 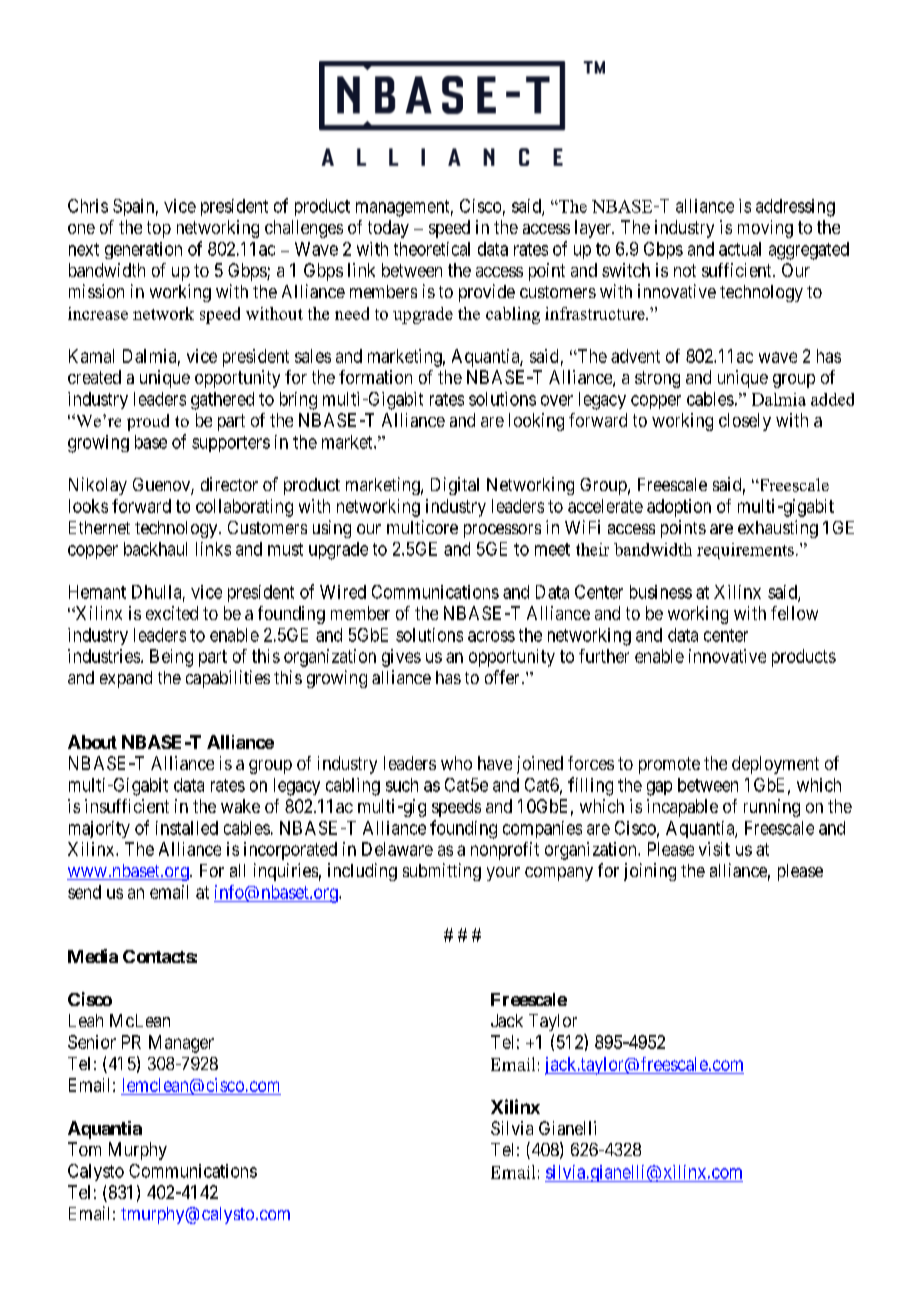 What do you see at coordinates (432, 249) in the screenshot?
I see `theoretical` at bounding box center [432, 249].
